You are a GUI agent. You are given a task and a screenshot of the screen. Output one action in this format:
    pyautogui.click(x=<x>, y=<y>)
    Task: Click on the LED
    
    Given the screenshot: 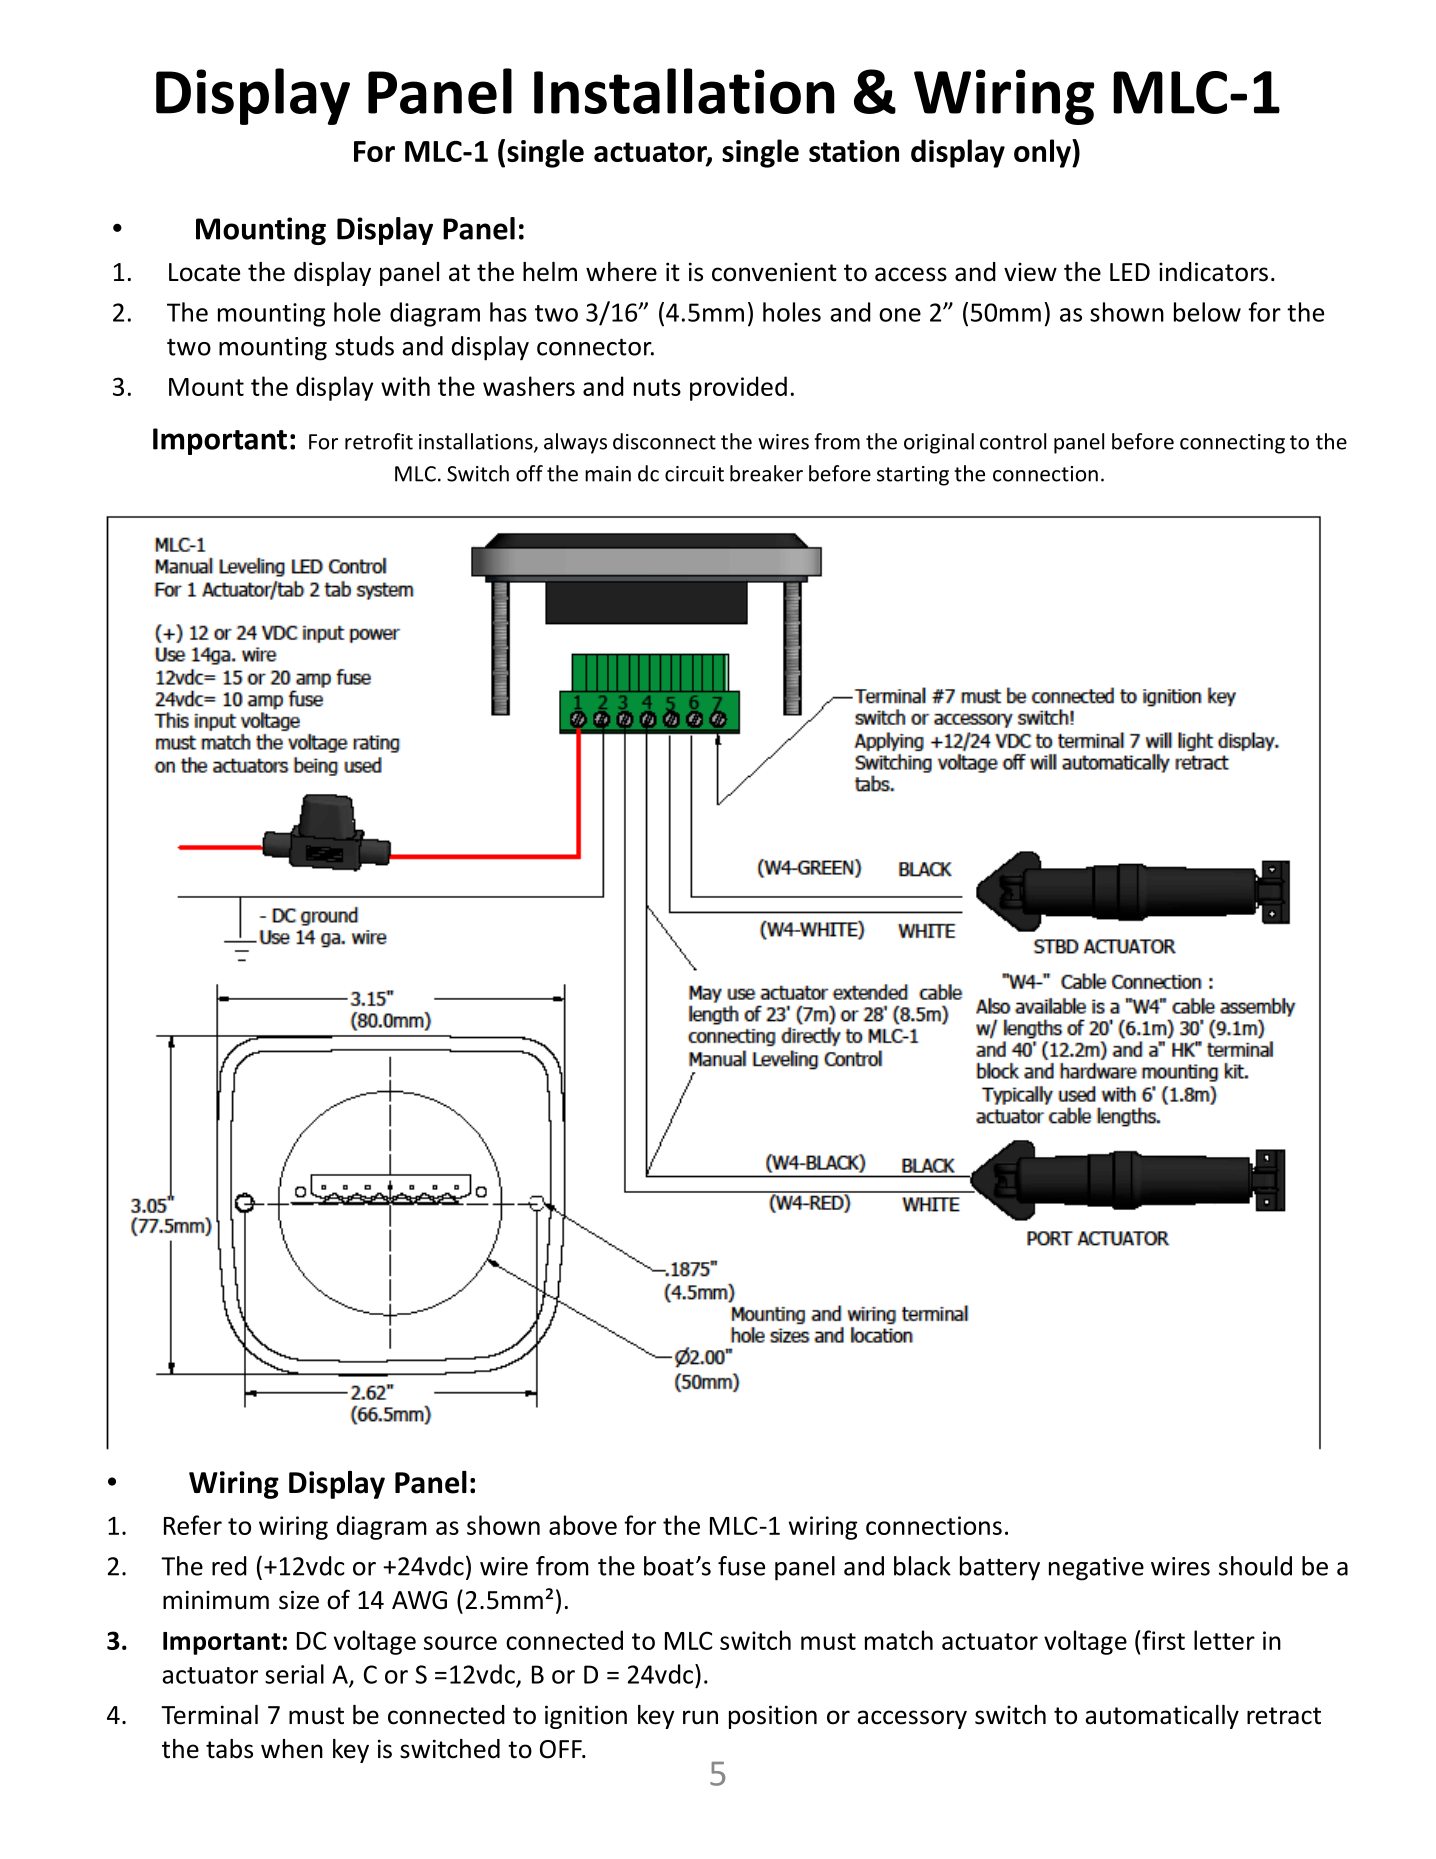 What is the action you would take?
    pyautogui.click(x=1130, y=272)
